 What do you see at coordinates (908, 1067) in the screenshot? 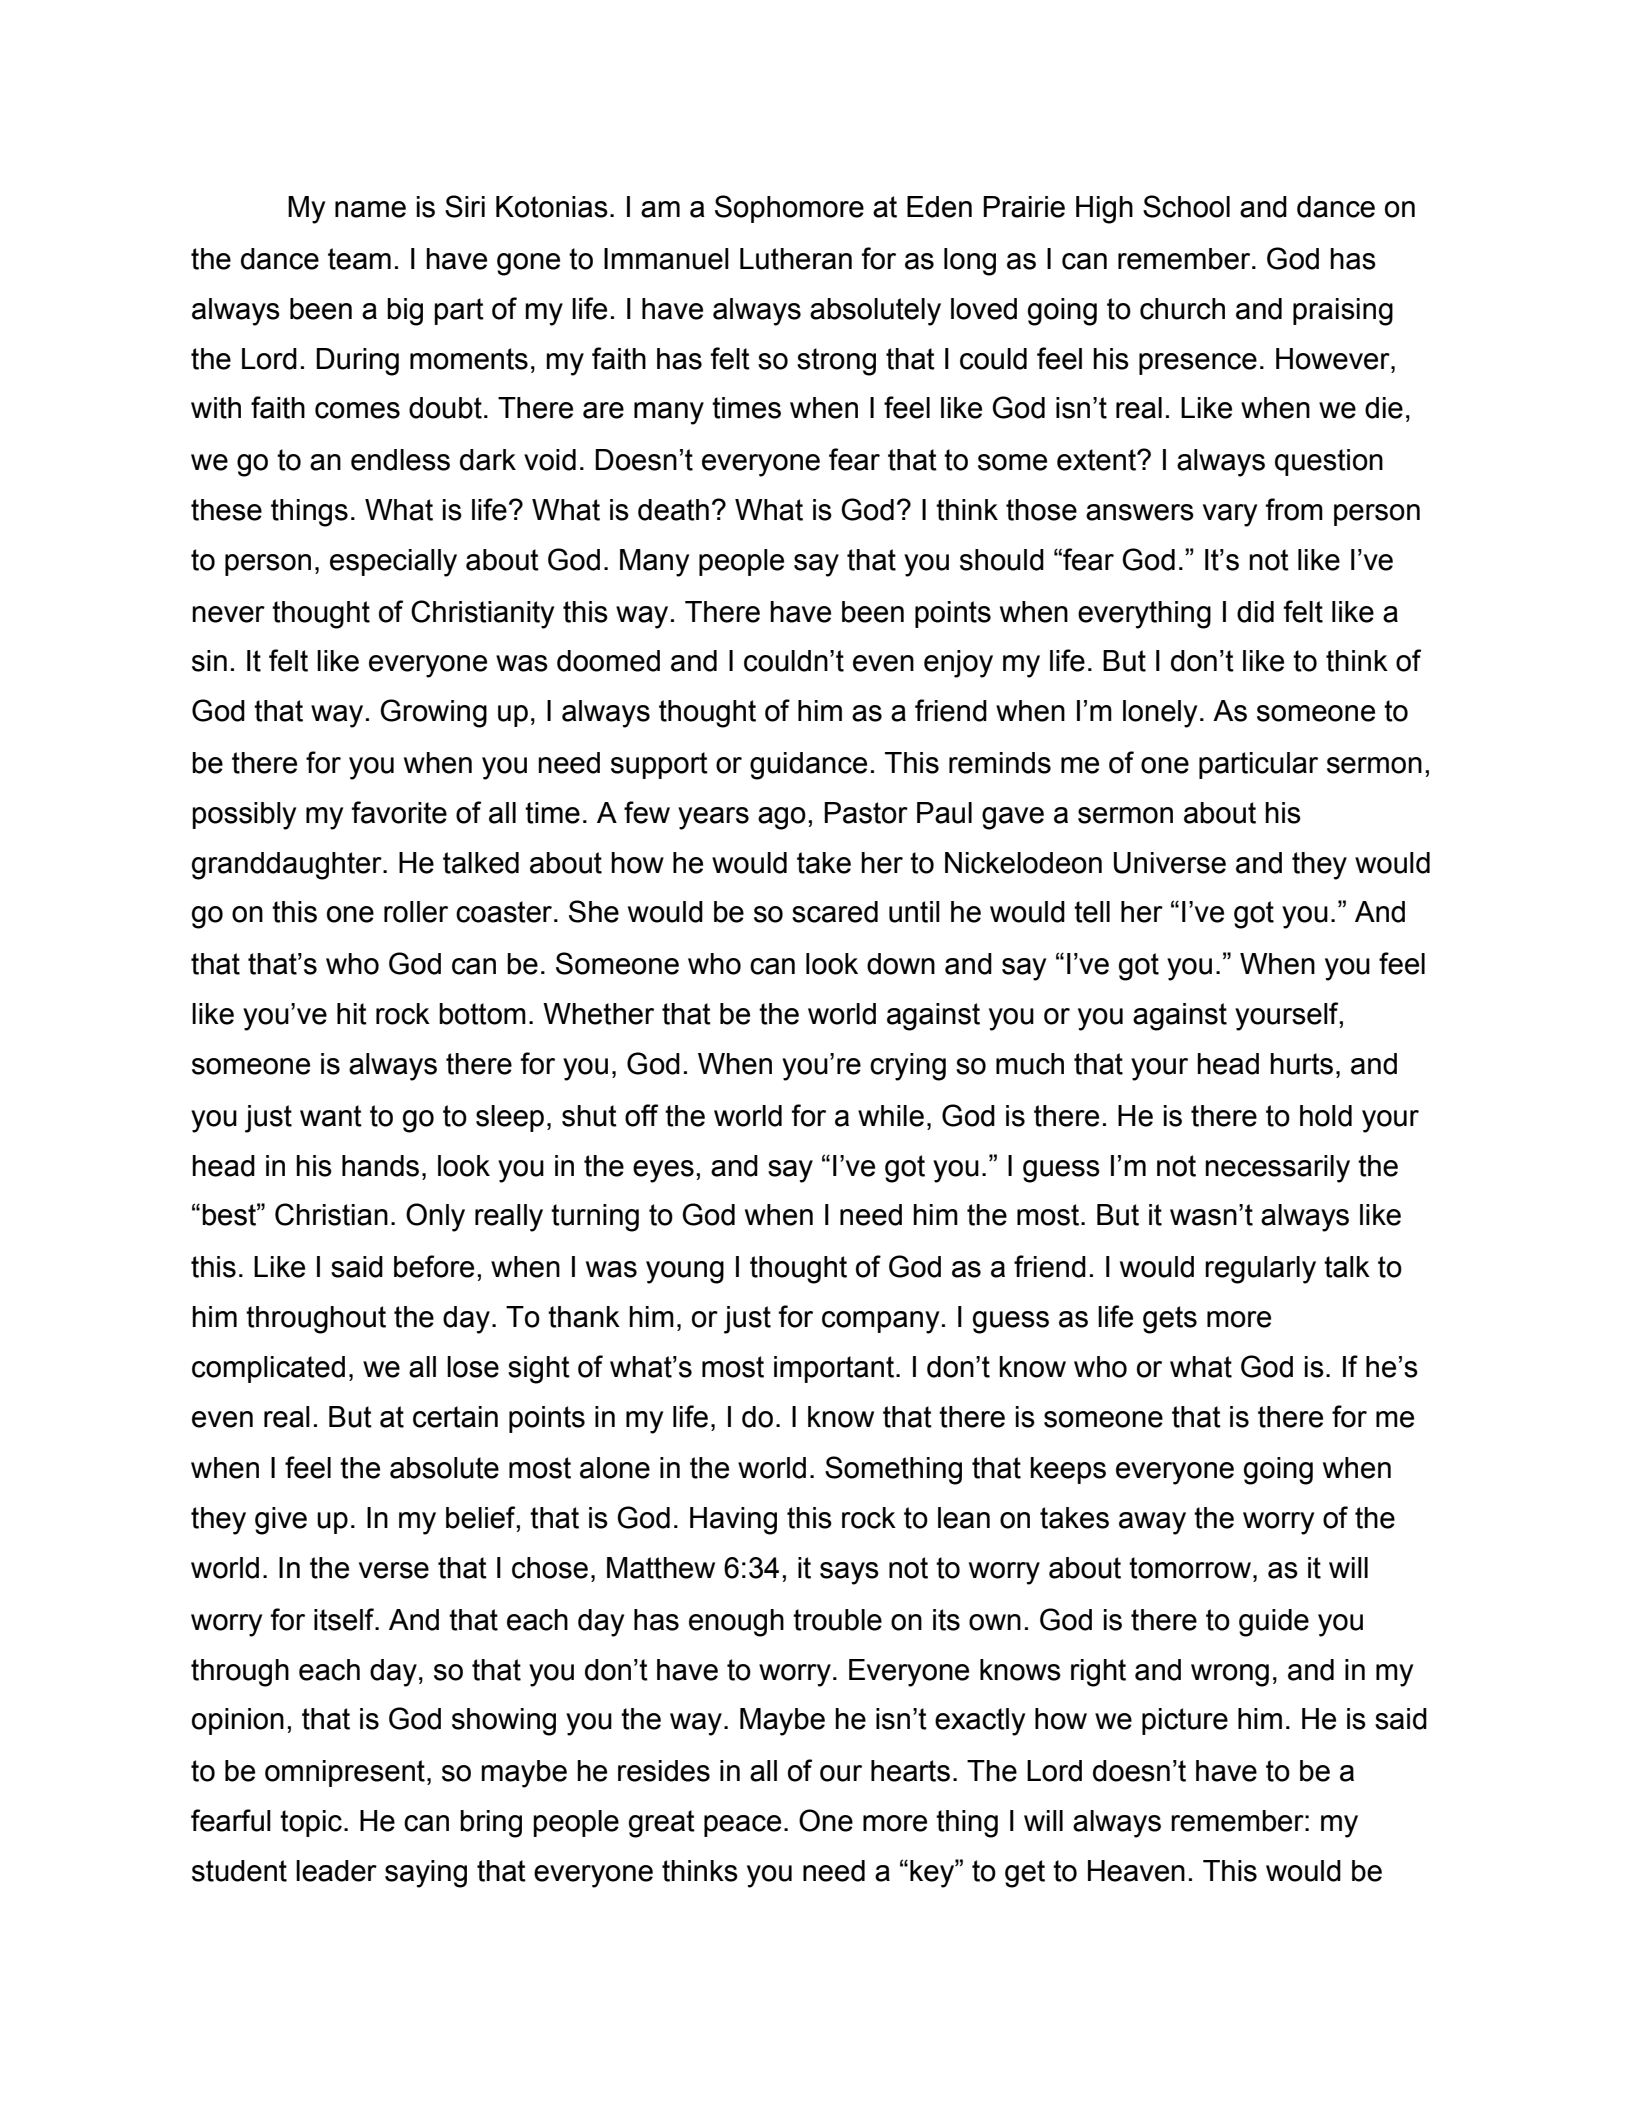
I see `crying` at bounding box center [908, 1067].
